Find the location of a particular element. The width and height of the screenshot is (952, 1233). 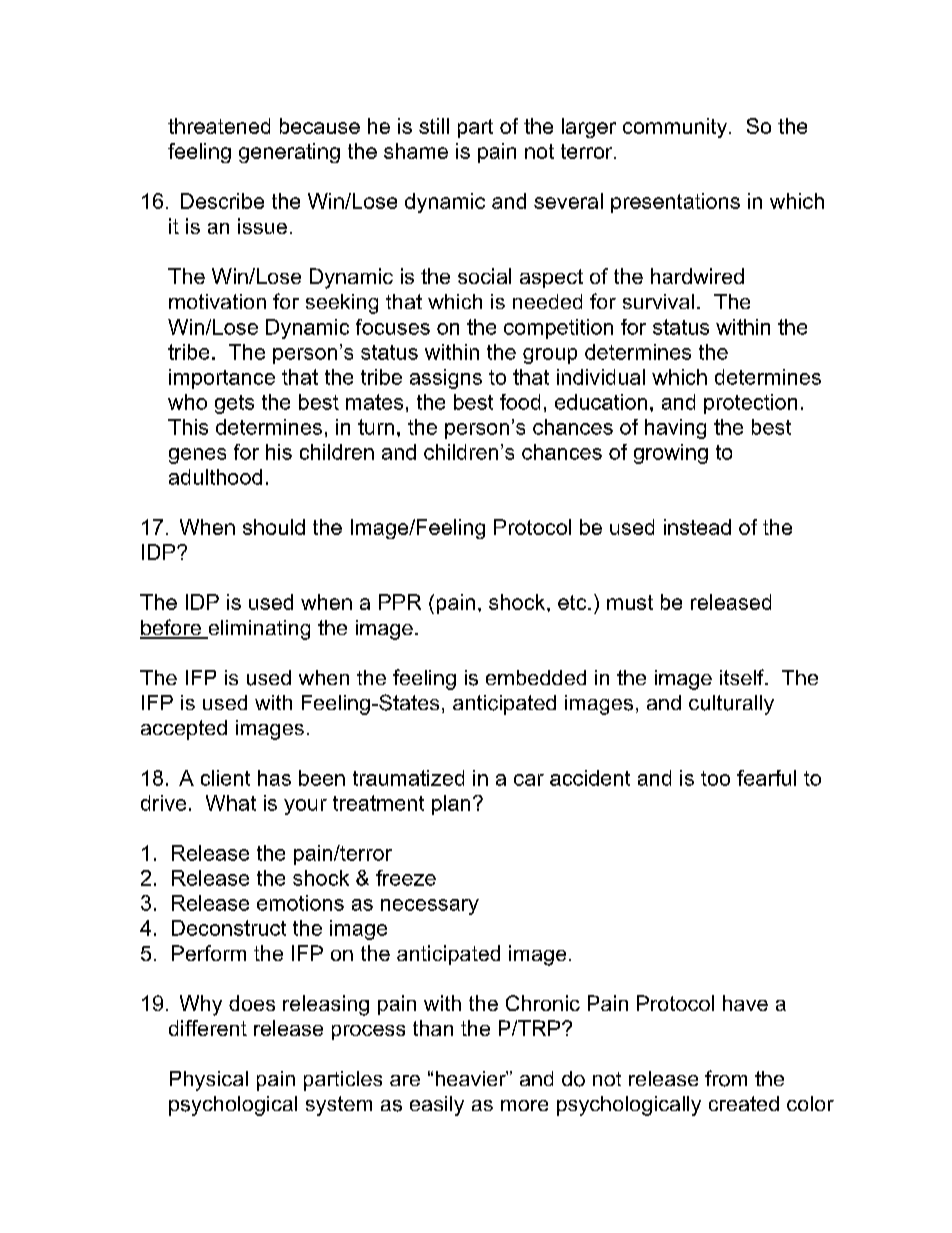

community is located at coordinates (675, 128).
